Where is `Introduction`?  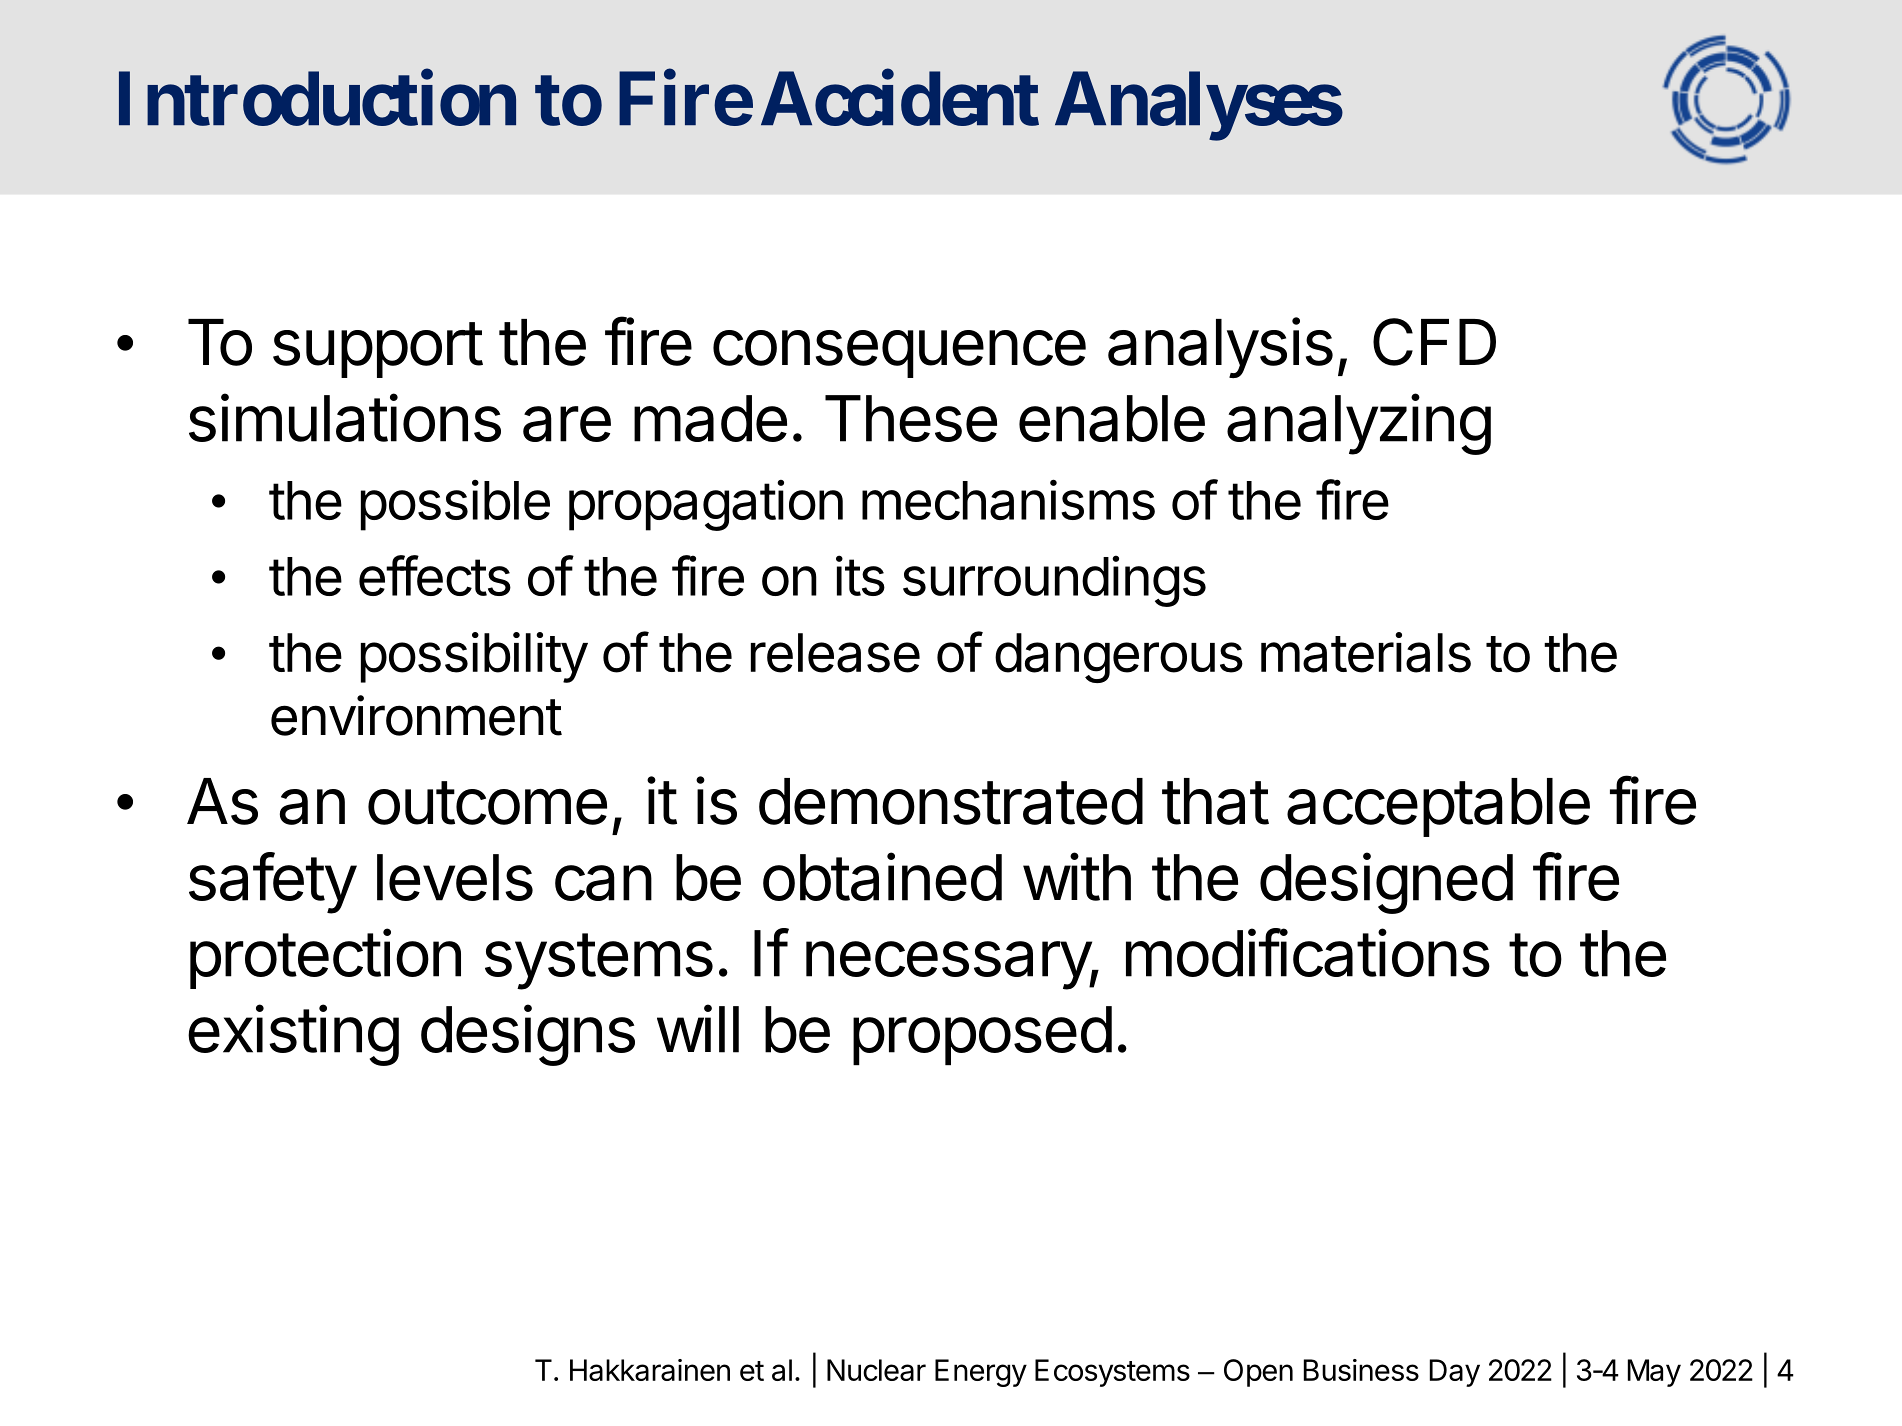 Introduction is located at coordinates (317, 99).
